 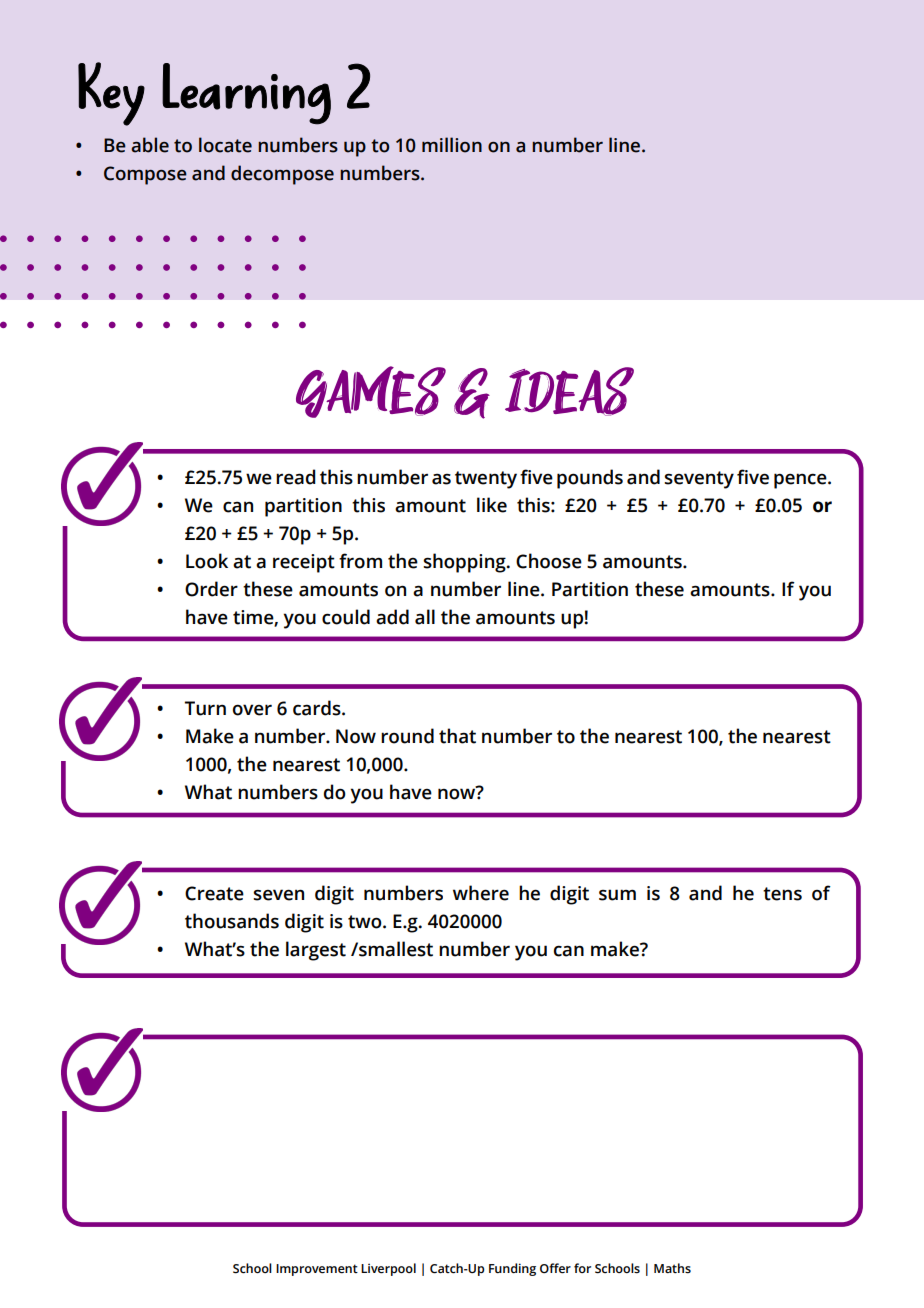 What do you see at coordinates (205, 708) in the screenshot?
I see `Turn` at bounding box center [205, 708].
